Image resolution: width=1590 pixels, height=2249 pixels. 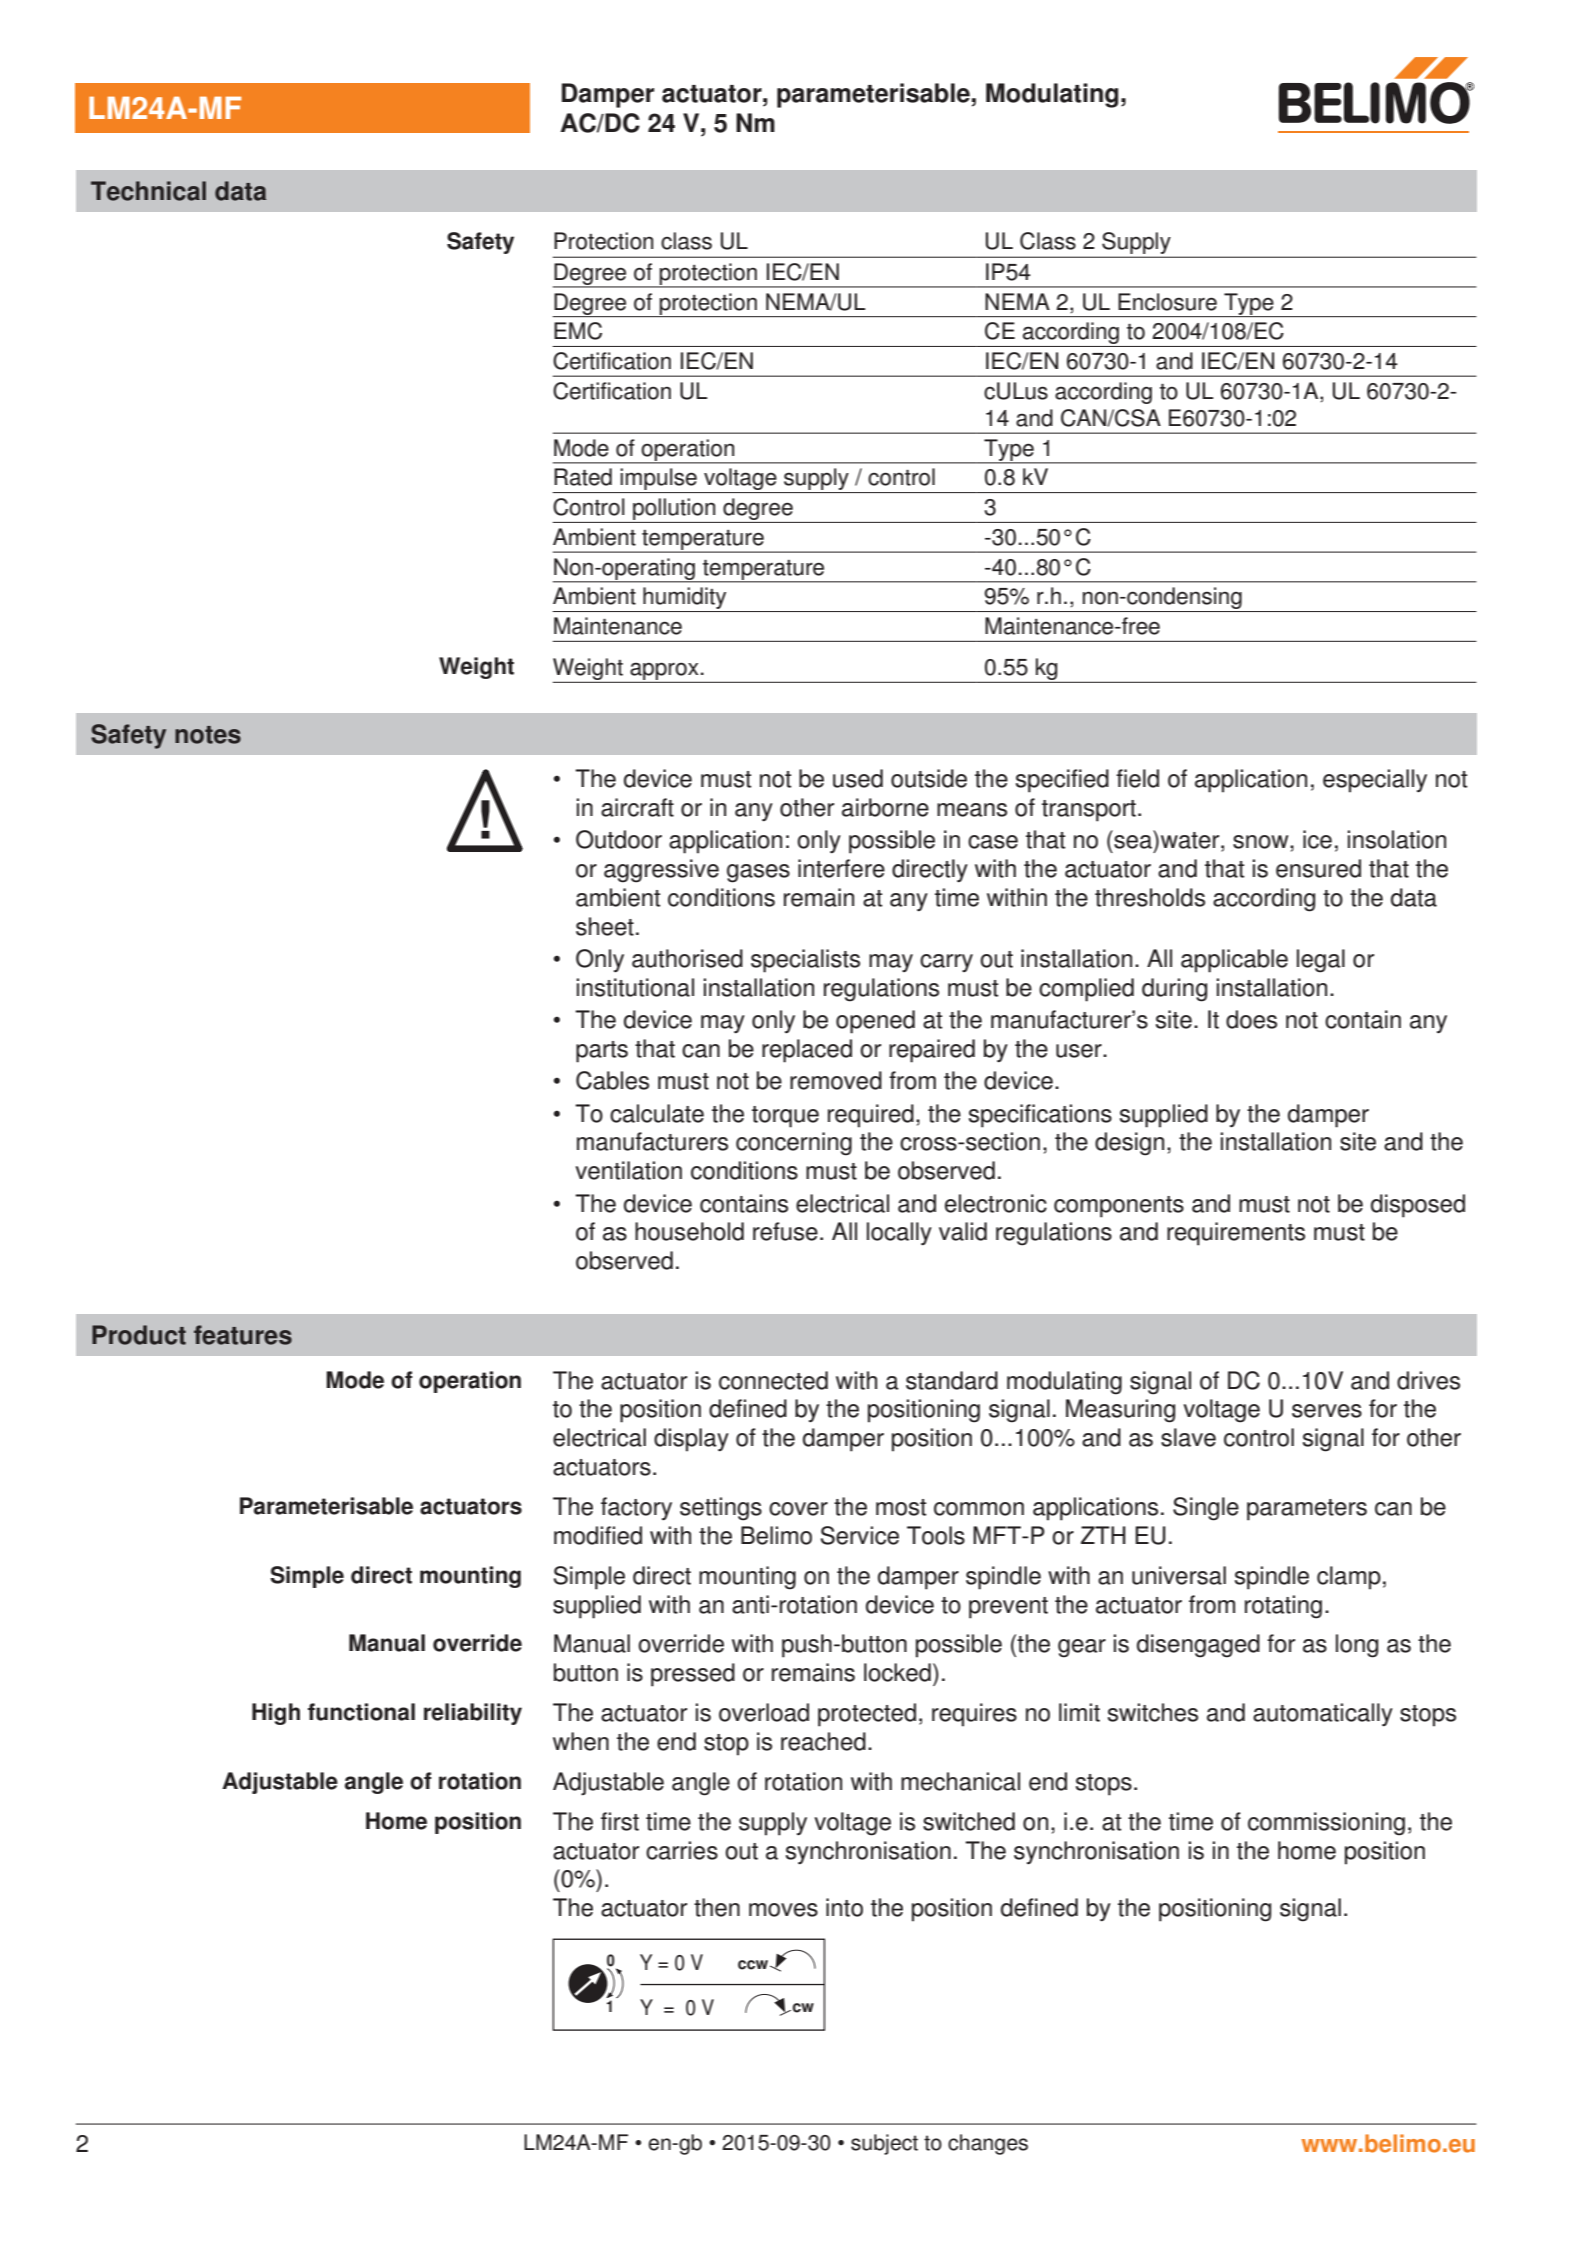 I want to click on first, so click(x=620, y=1821).
